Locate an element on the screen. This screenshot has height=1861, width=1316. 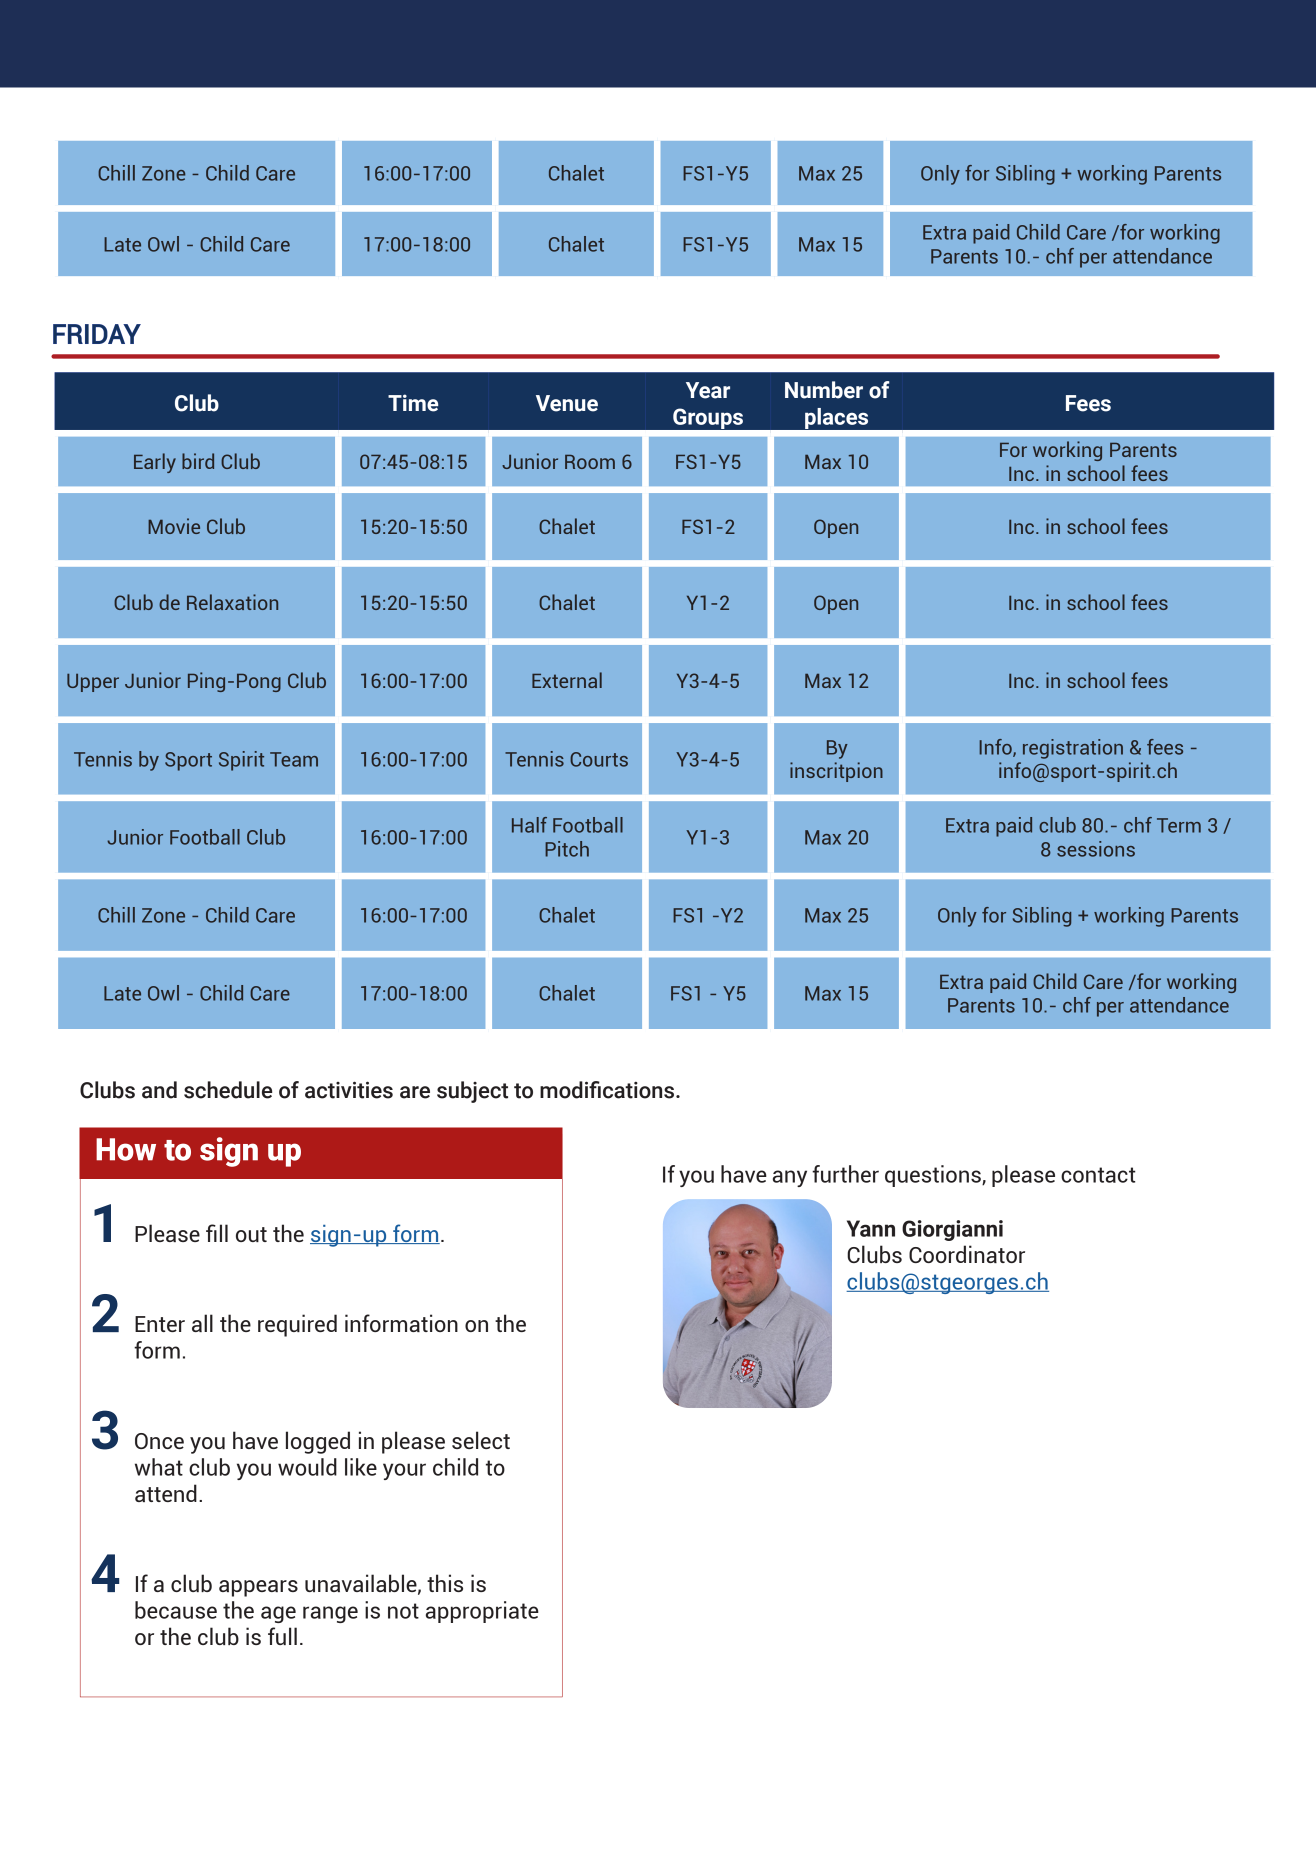
Coordinator is located at coordinates (967, 1254).
